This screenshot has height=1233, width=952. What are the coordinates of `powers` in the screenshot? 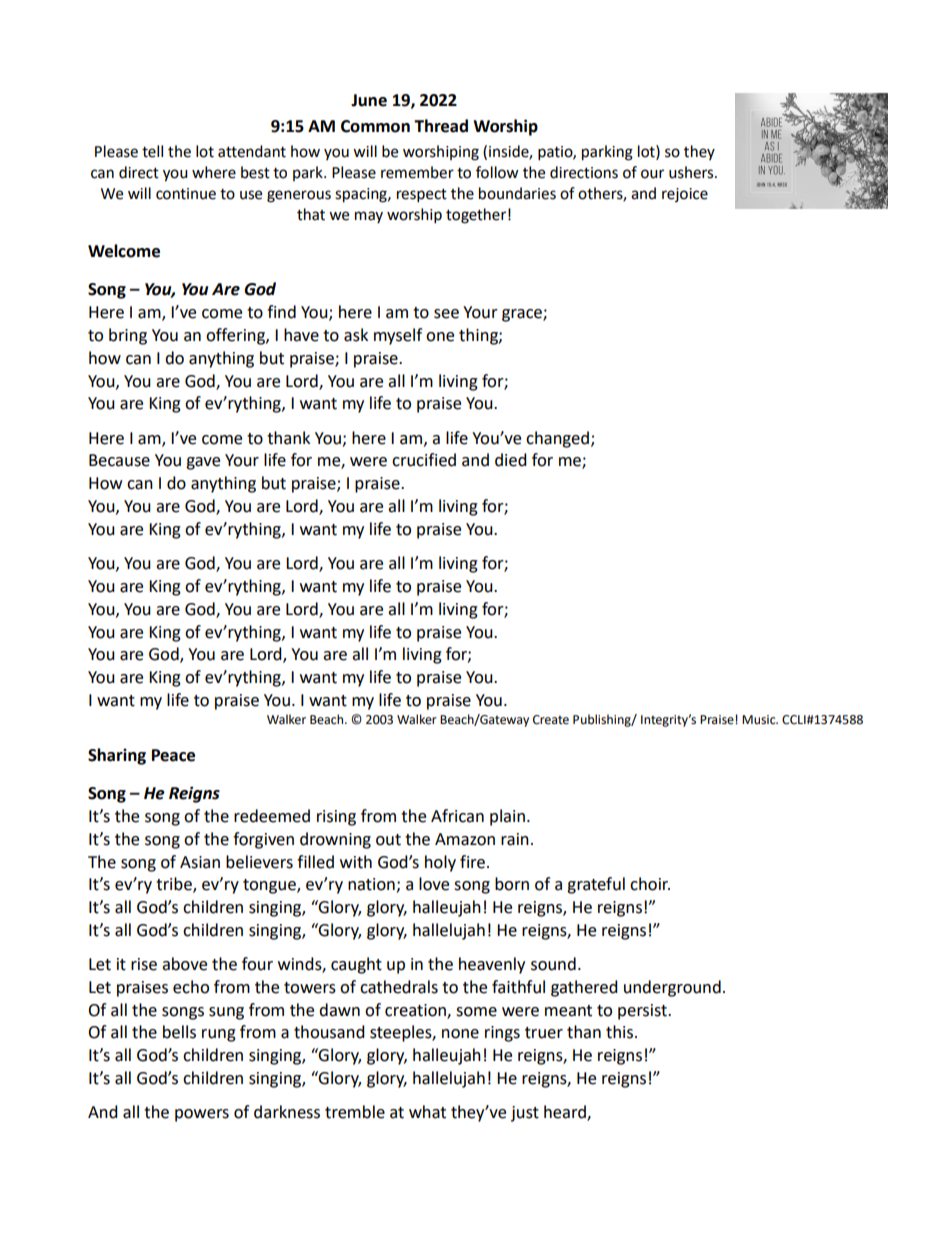 It's located at (202, 1115).
